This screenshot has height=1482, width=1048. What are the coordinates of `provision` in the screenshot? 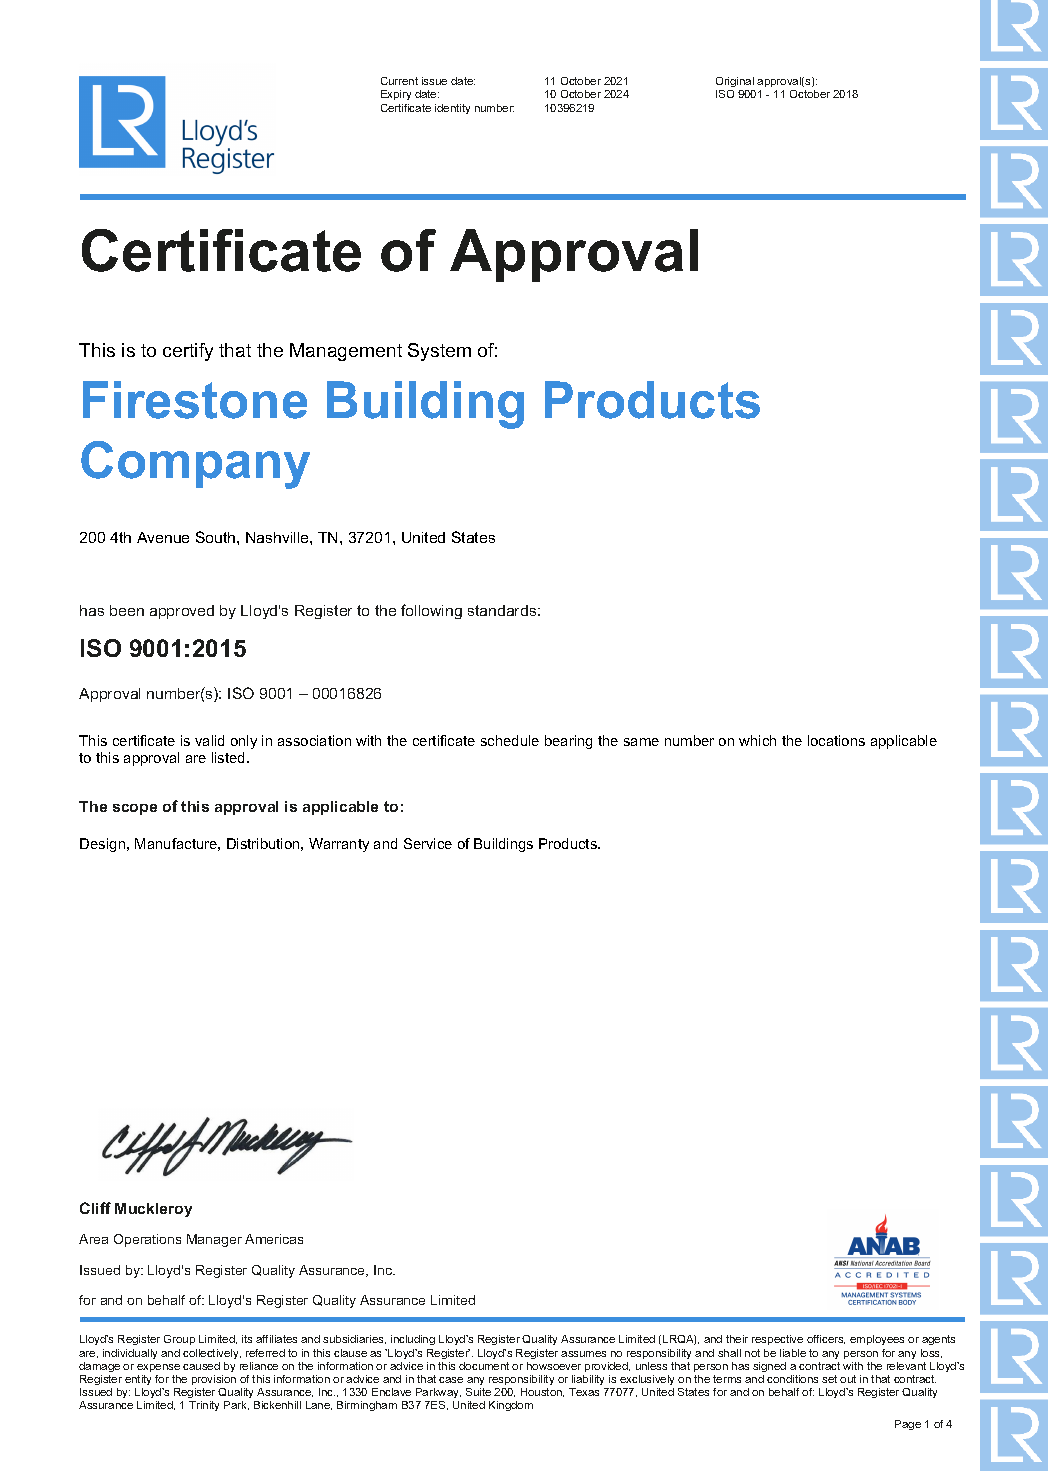 It's located at (214, 1380).
